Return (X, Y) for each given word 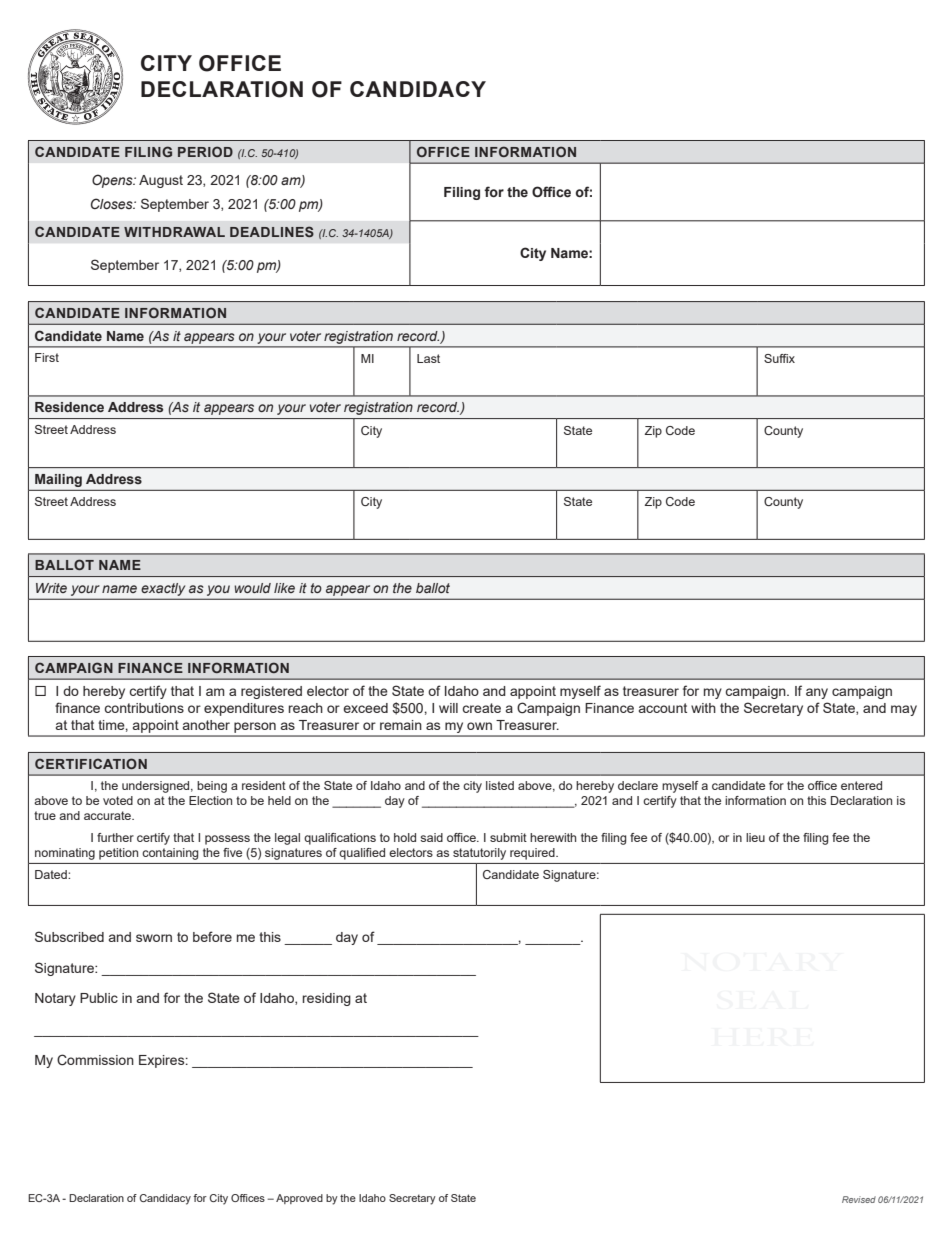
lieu (755, 837)
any (817, 693)
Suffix (779, 358)
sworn (154, 938)
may (904, 710)
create (481, 708)
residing (327, 999)
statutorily (479, 854)
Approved (299, 1199)
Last (428, 358)
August (161, 181)
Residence (69, 407)
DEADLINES (272, 231)
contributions (144, 708)
